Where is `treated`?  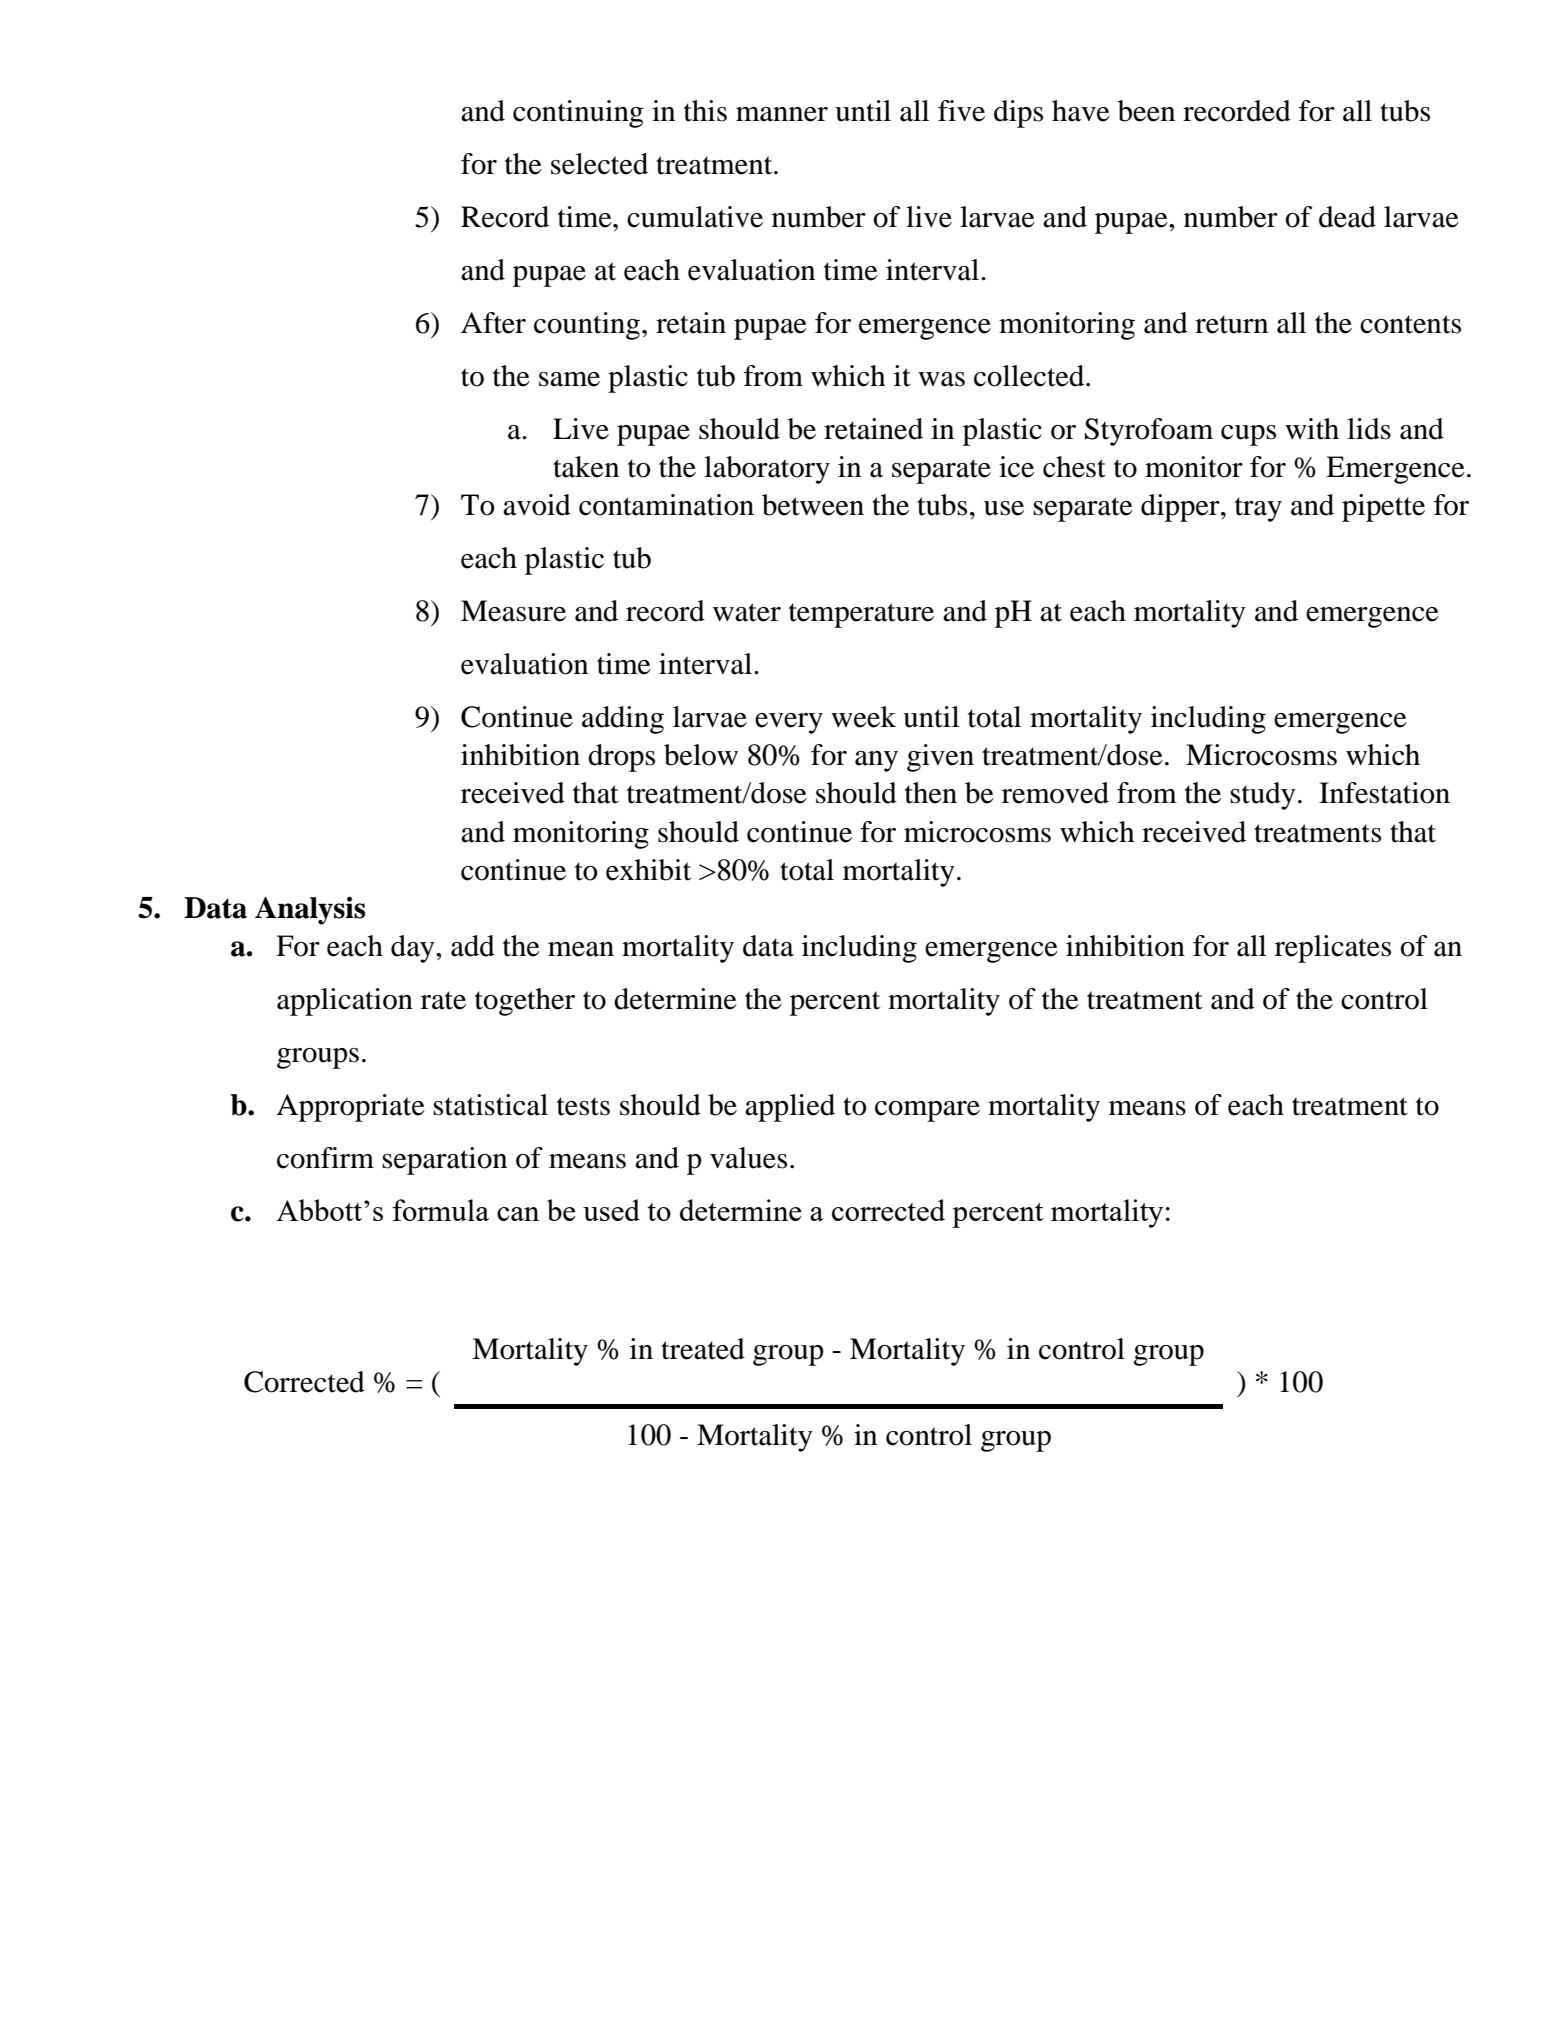
treated is located at coordinates (703, 1349).
